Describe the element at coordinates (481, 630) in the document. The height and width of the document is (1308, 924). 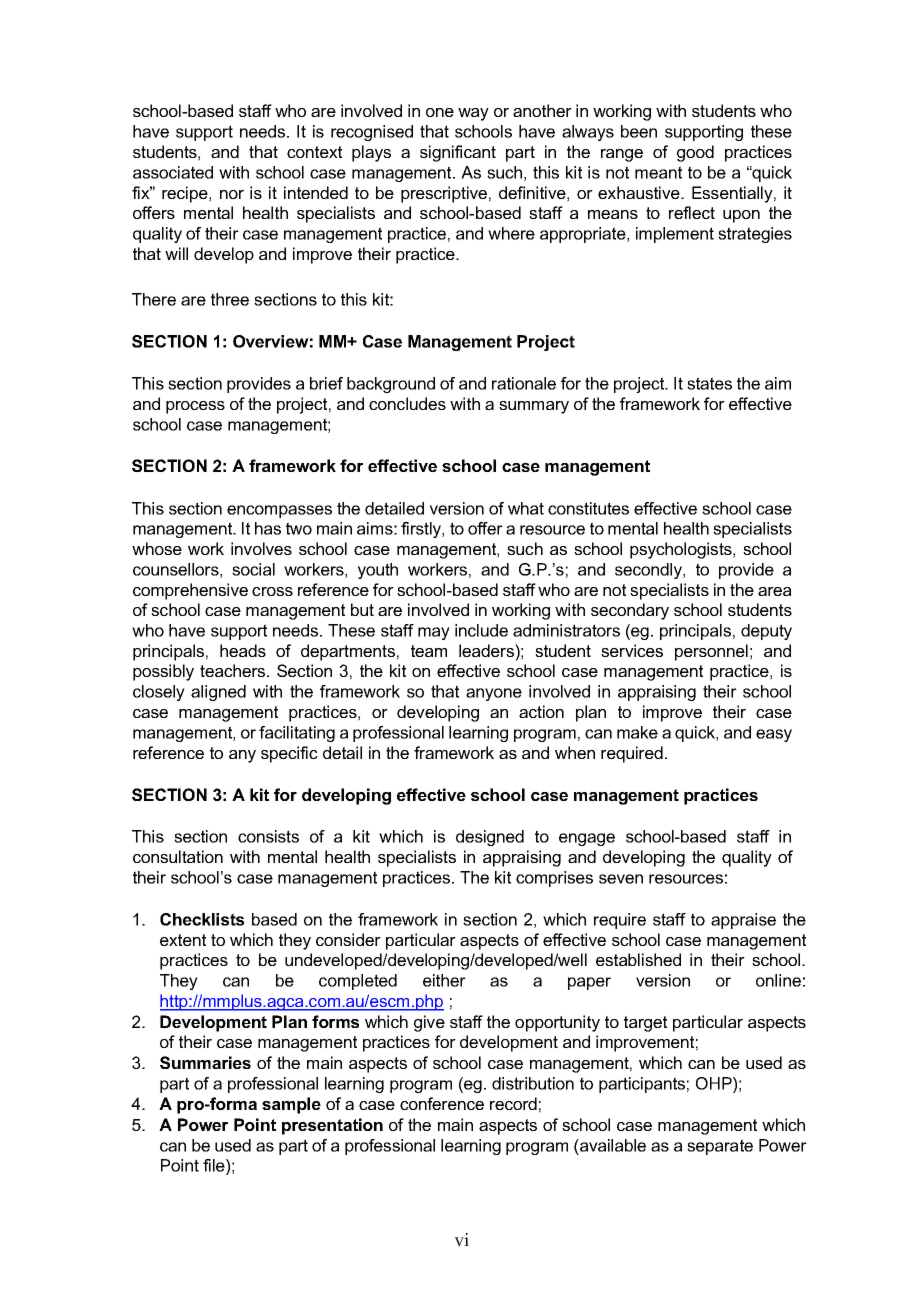
I see `include` at that location.
